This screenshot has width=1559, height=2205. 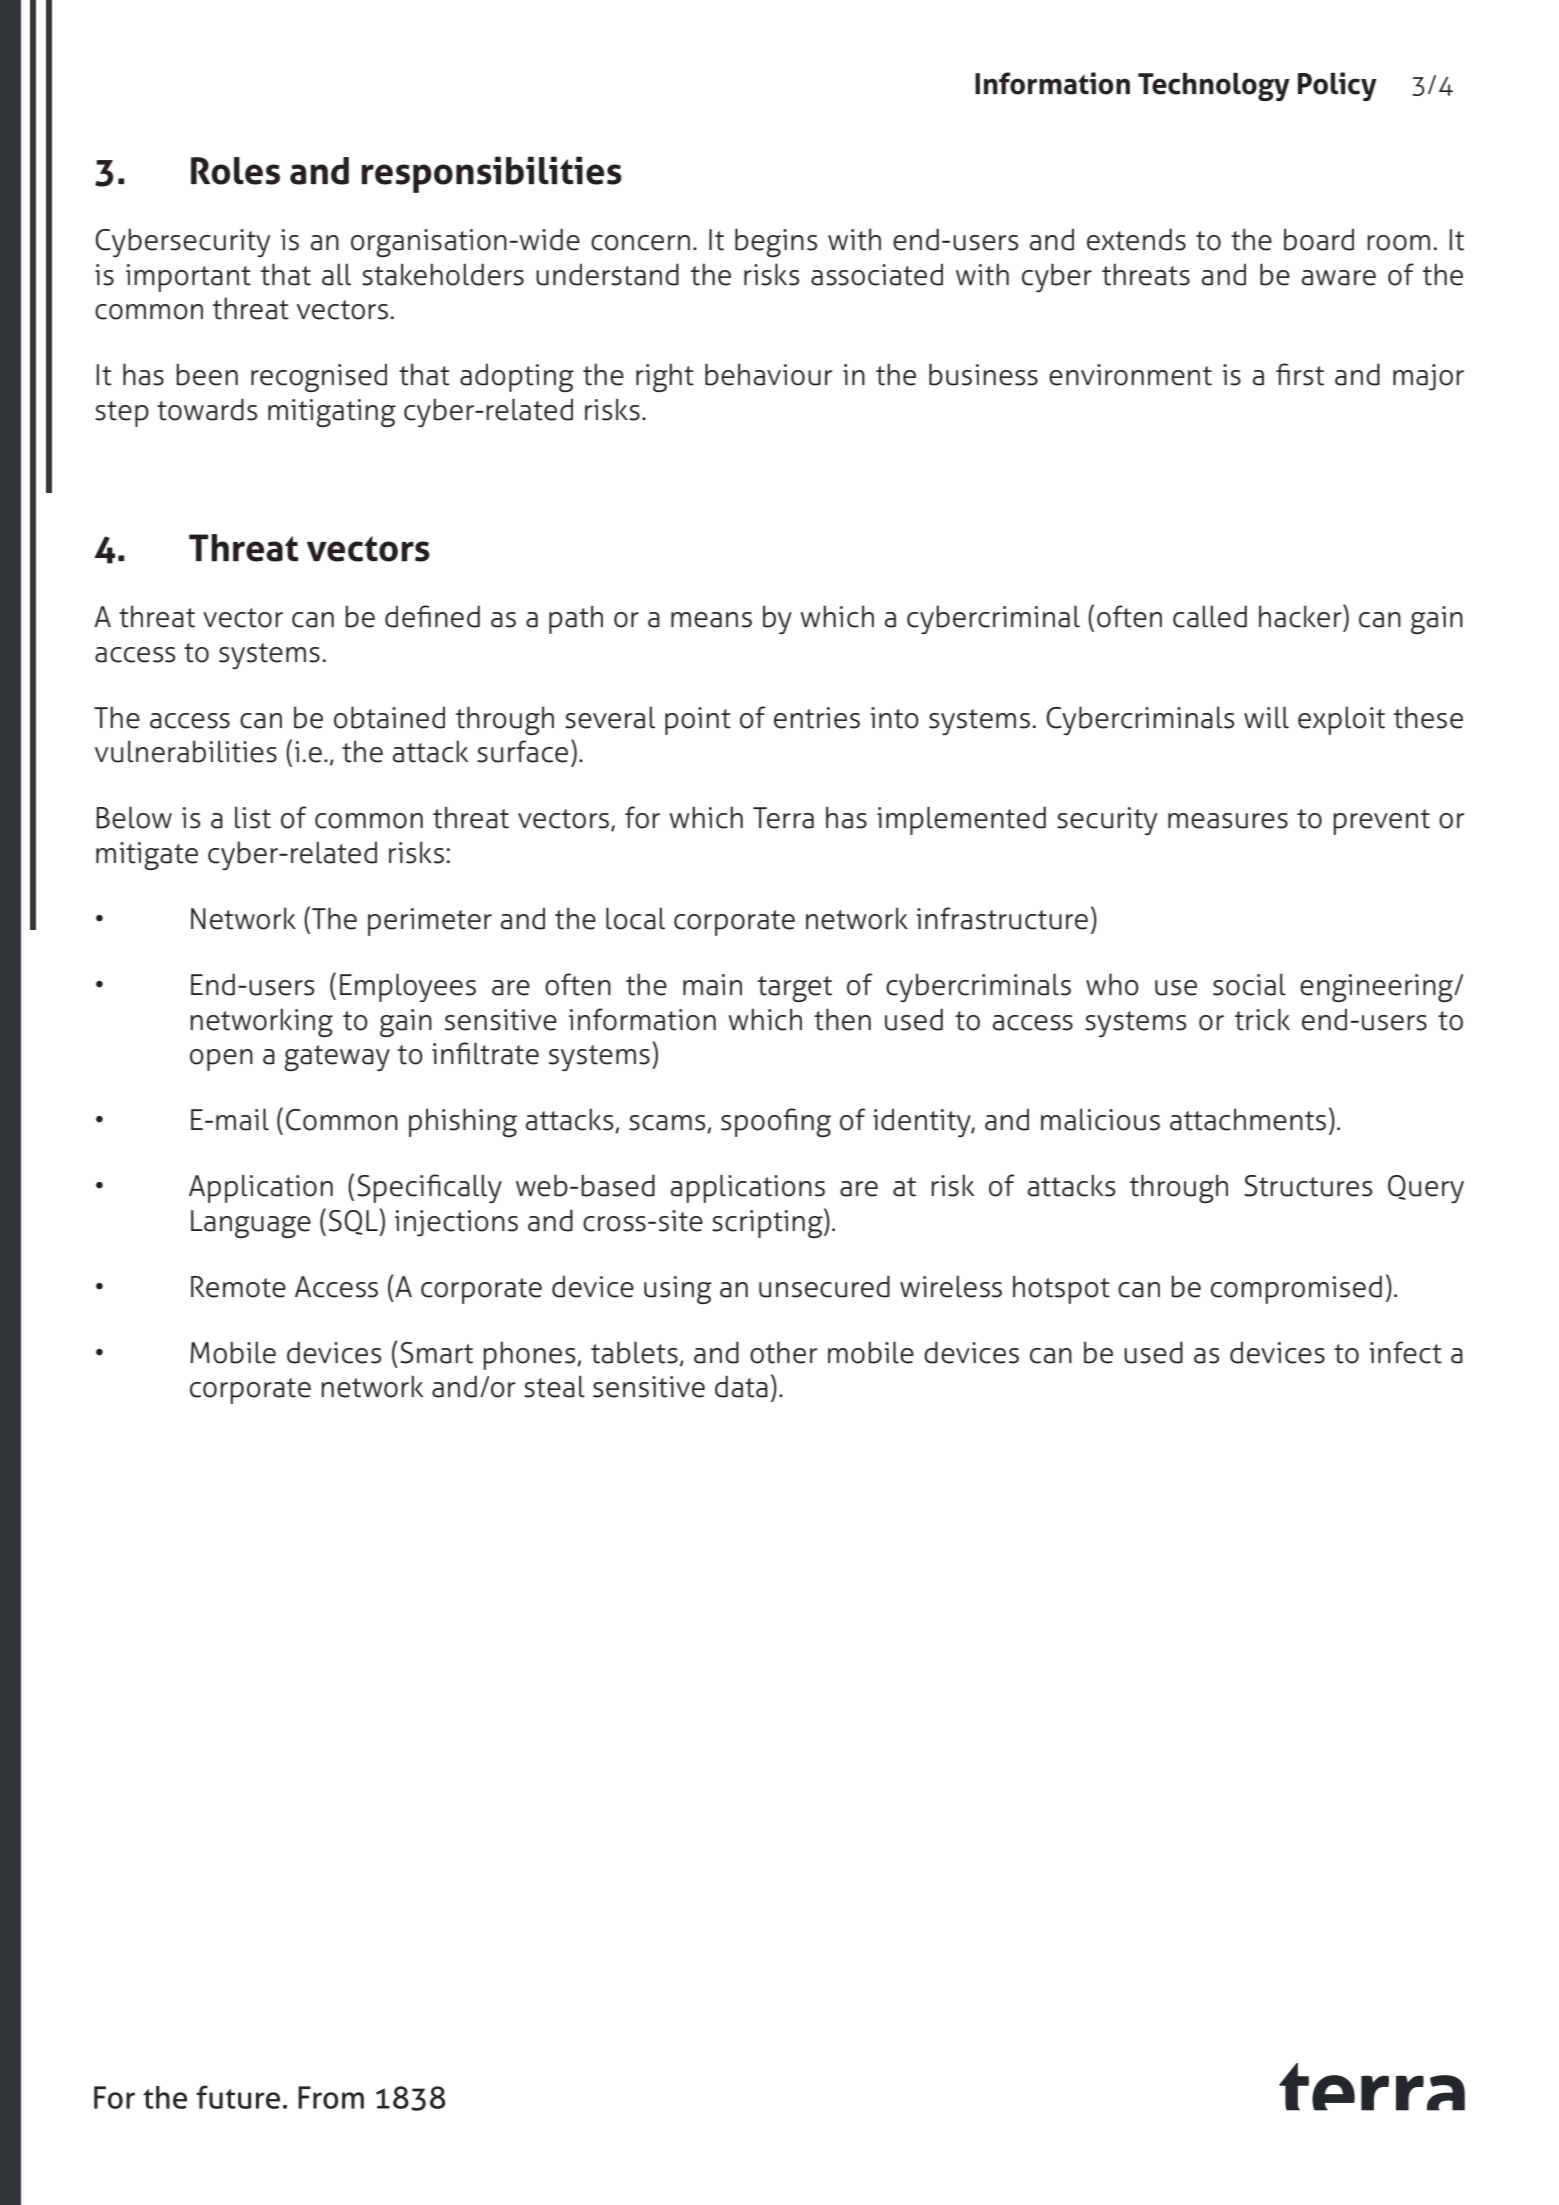 I want to click on other, so click(x=784, y=1352).
